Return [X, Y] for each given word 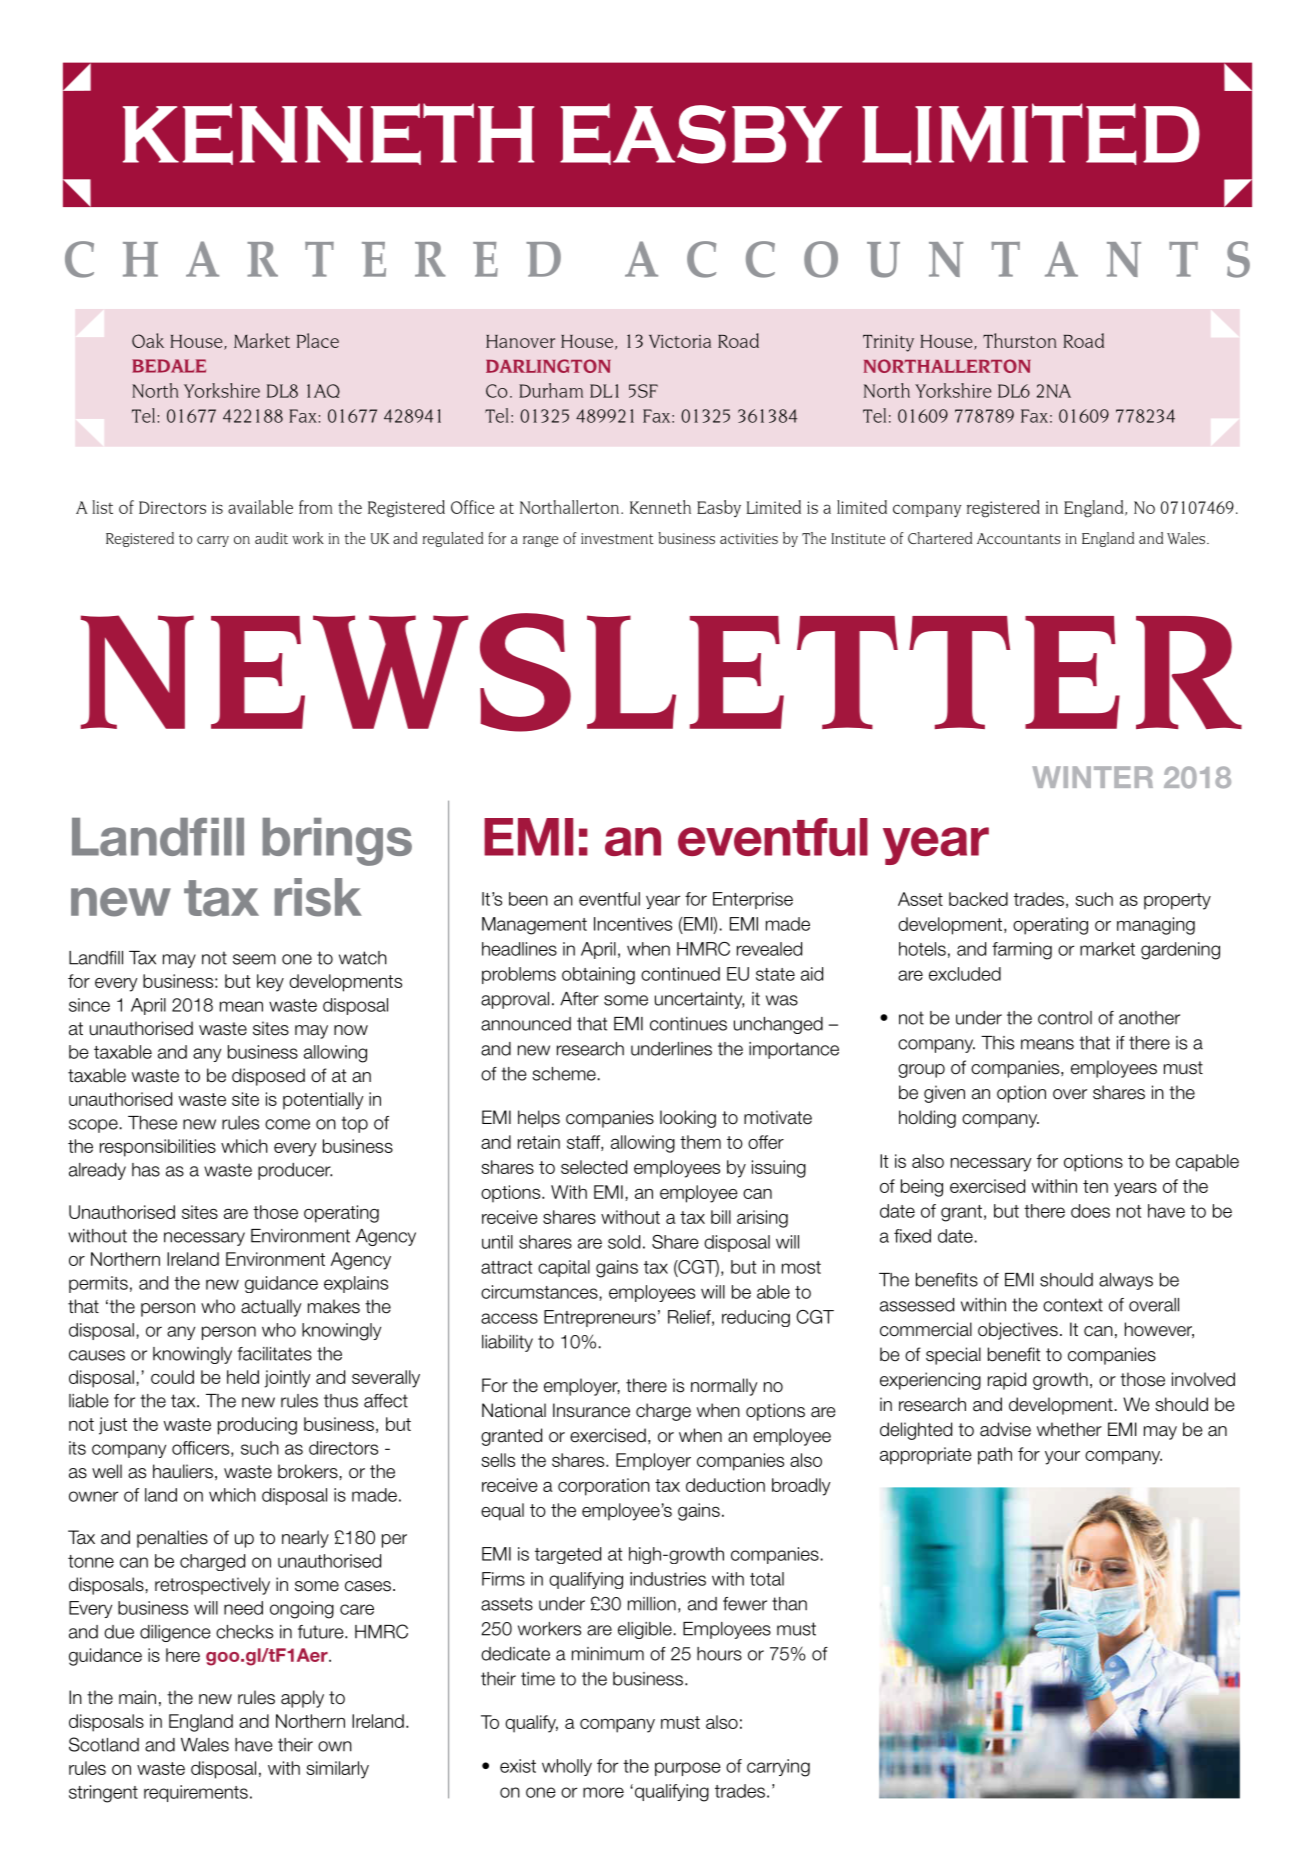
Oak [148, 340]
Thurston [1020, 340]
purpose [688, 1769]
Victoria [680, 341]
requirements [196, 1793]
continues [688, 1024]
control [1065, 1018]
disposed [268, 1077]
